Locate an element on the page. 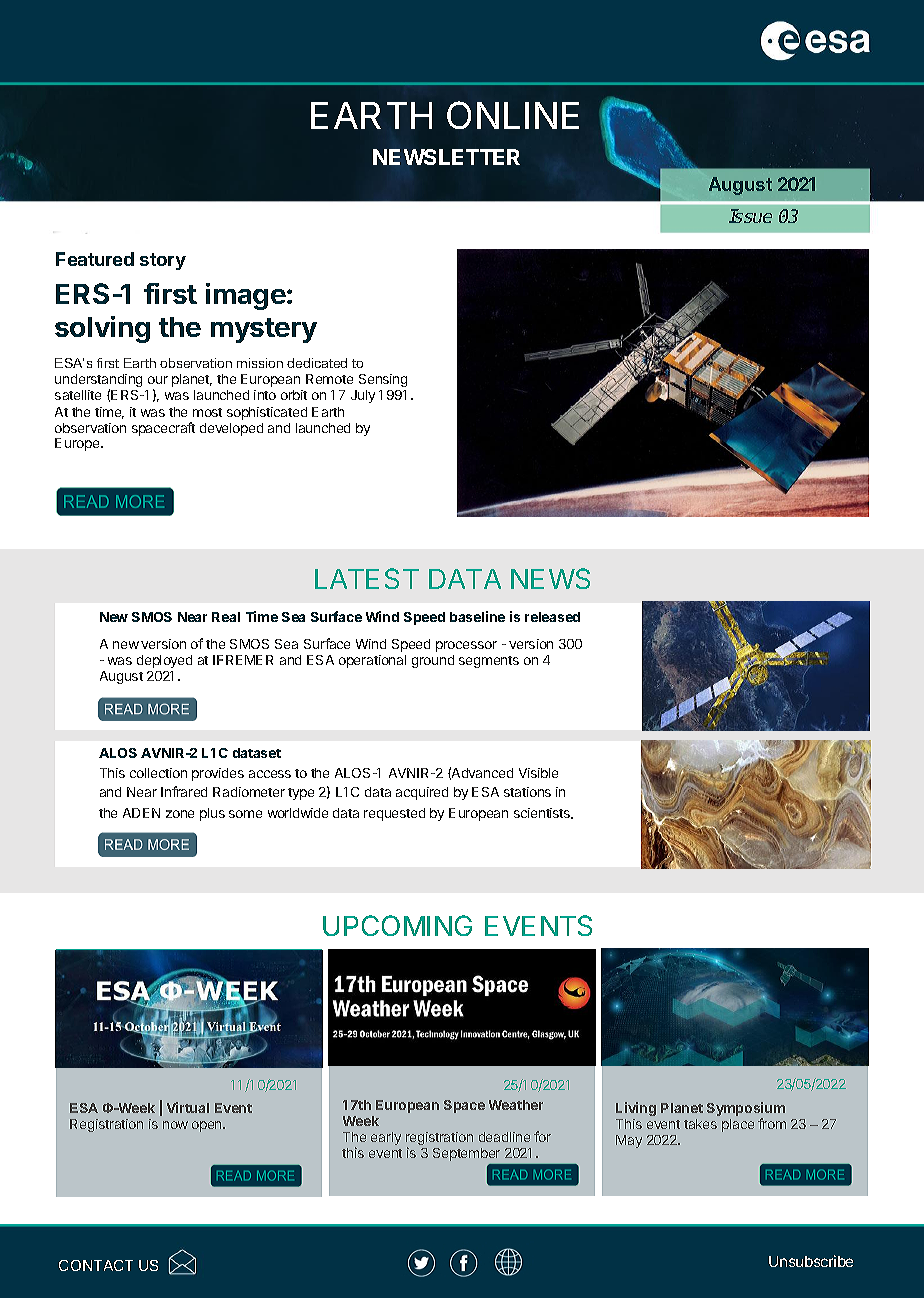  ground is located at coordinates (433, 661).
